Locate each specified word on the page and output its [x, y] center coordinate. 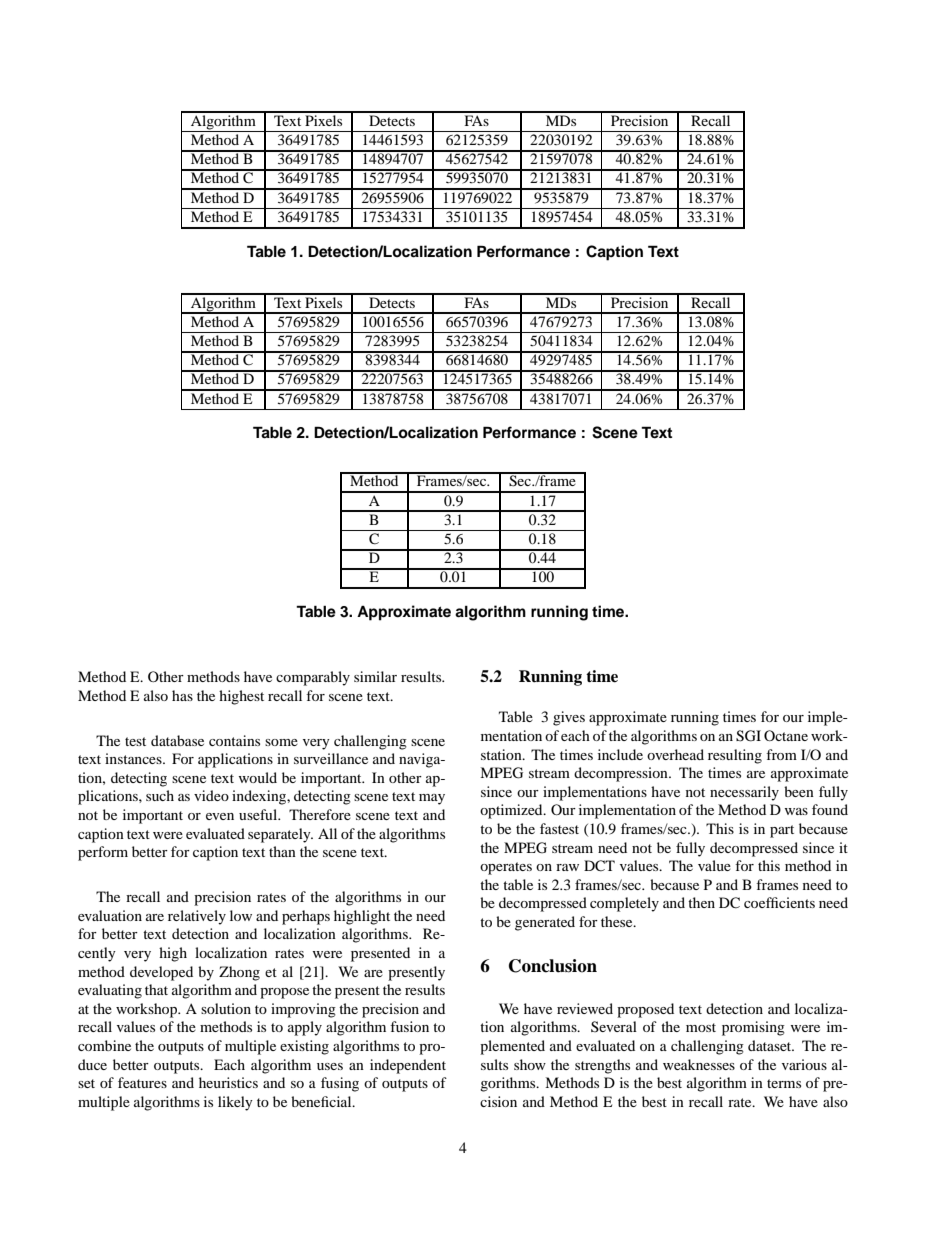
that [156, 989]
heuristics [228, 1082]
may [432, 799]
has [182, 695]
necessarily [744, 793]
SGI [748, 736]
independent [408, 1066]
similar [375, 676]
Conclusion [553, 966]
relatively [197, 917]
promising [753, 1028]
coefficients [779, 902]
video [211, 795]
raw [567, 867]
